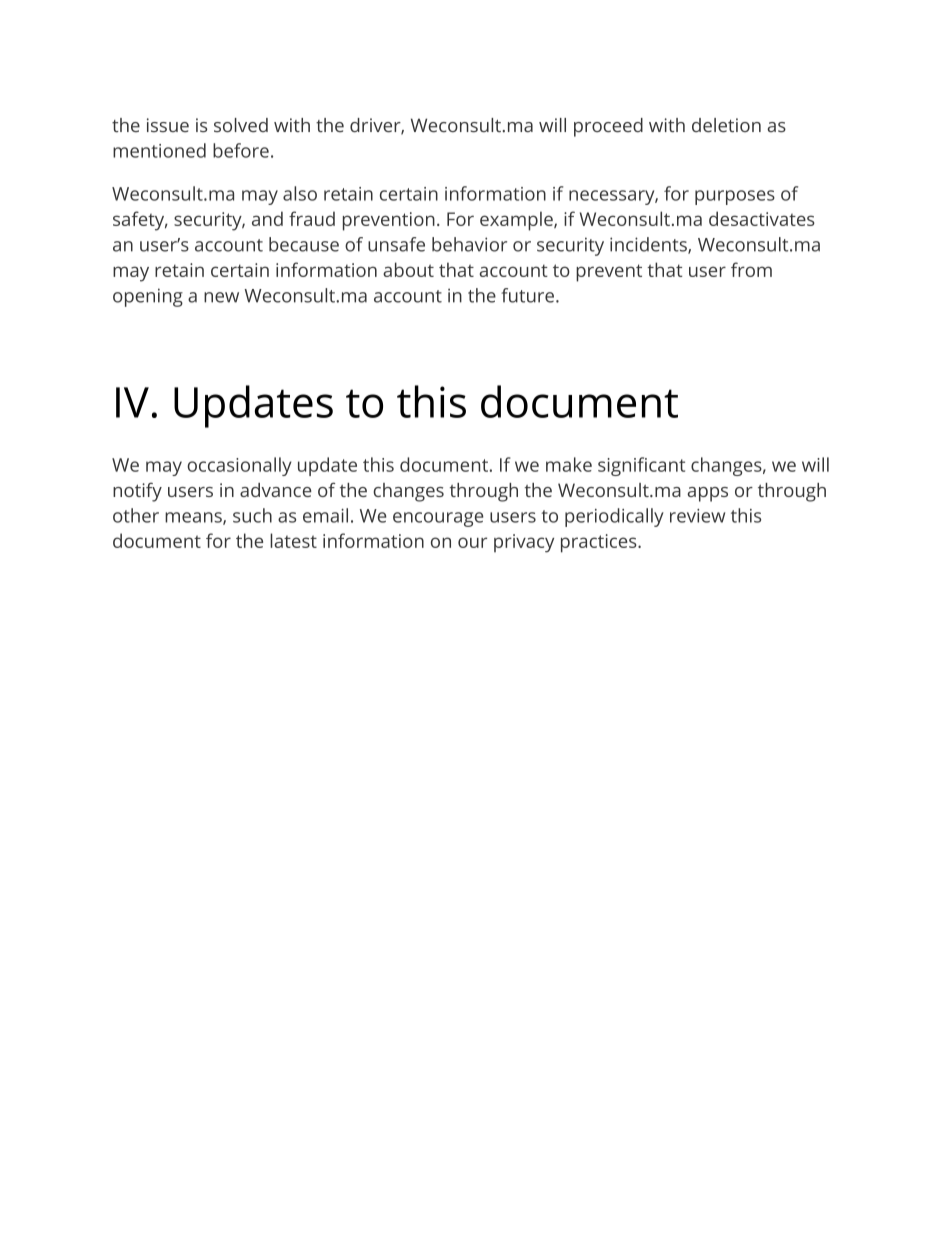 The width and height of the page is (952, 1233). I want to click on solved, so click(241, 125).
